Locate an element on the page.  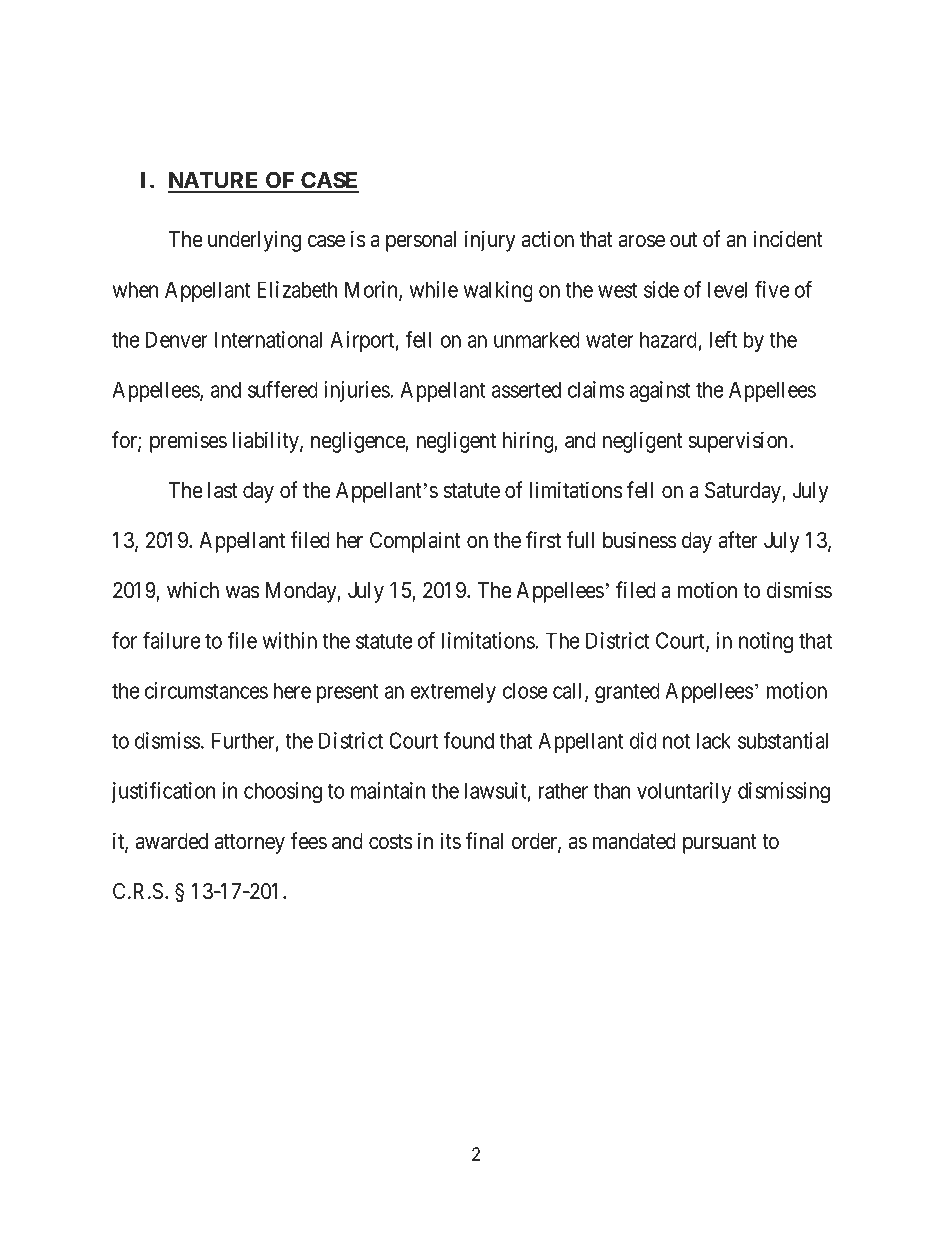
extremely is located at coordinates (453, 692).
